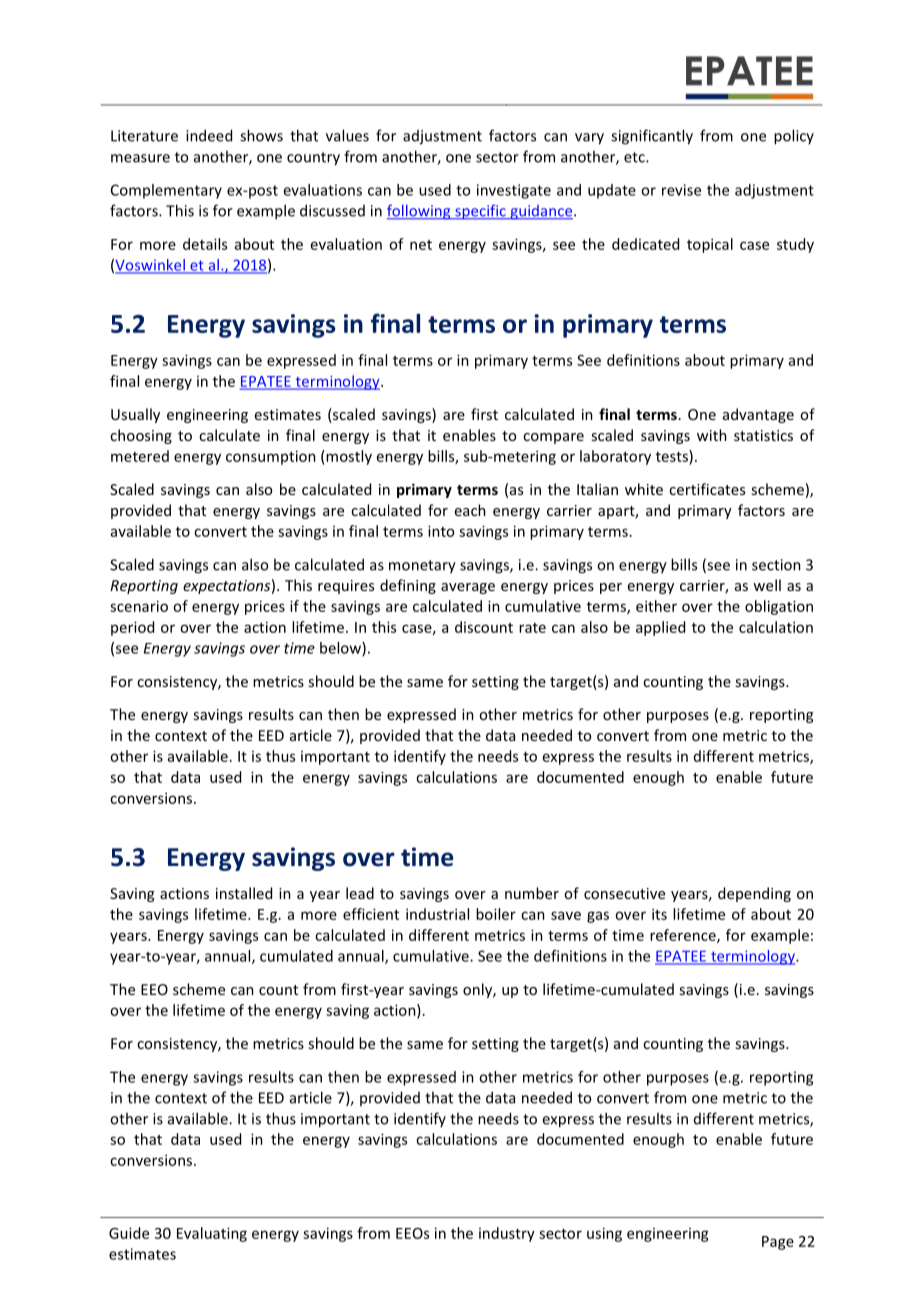  I want to click on Page, so click(778, 1243).
